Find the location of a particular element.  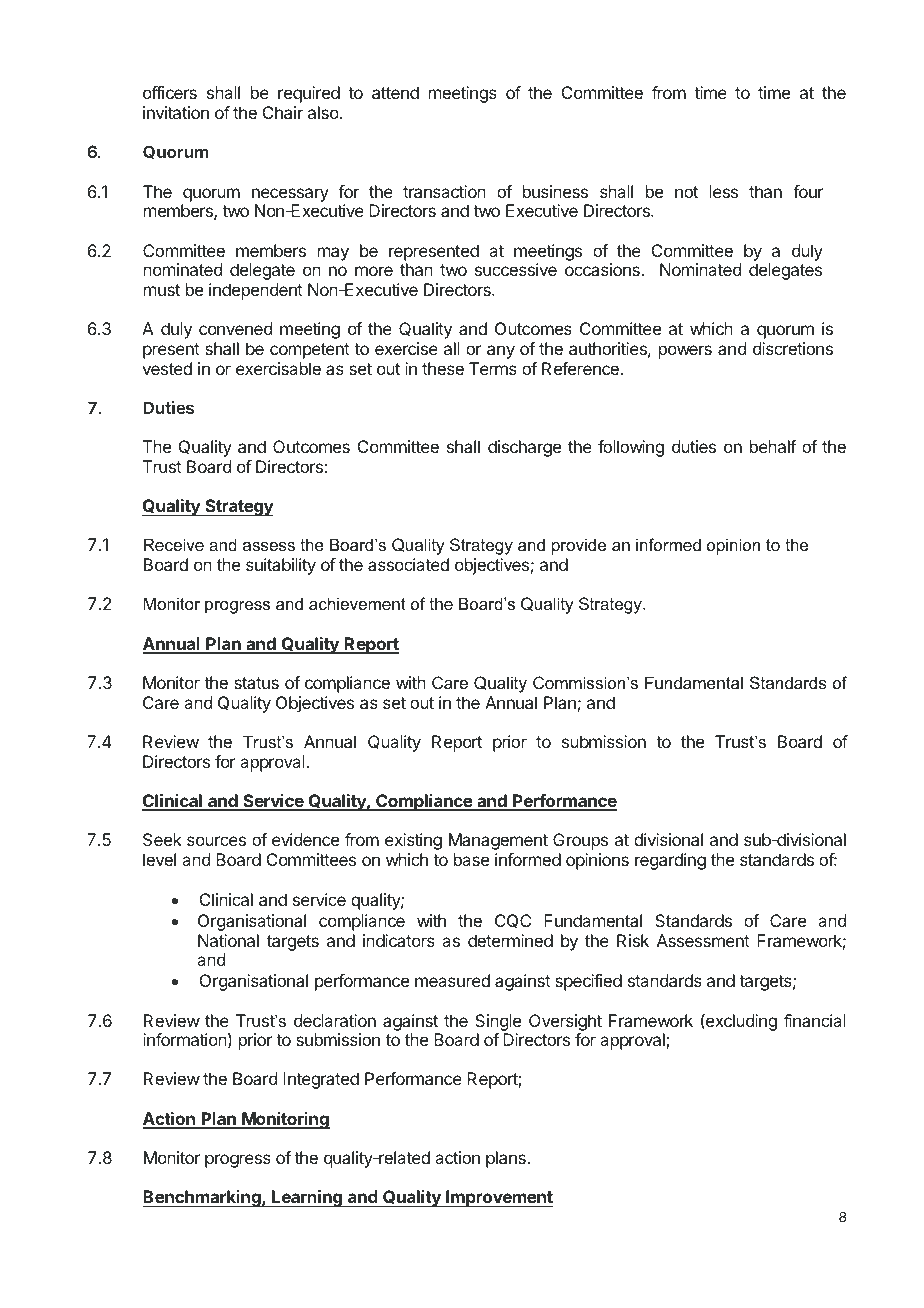

attend is located at coordinates (395, 92).
